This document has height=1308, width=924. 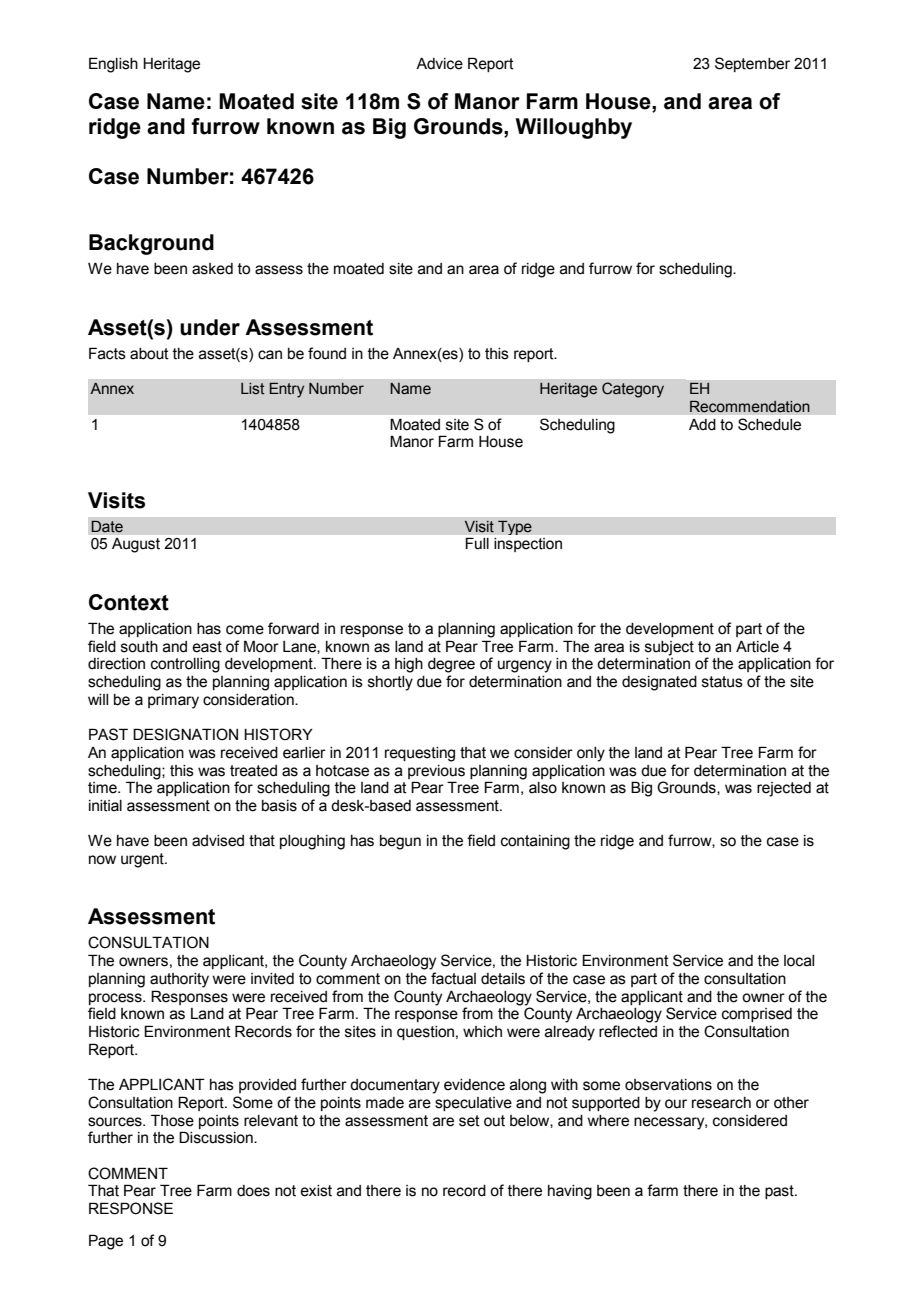 I want to click on does, so click(x=253, y=1191).
